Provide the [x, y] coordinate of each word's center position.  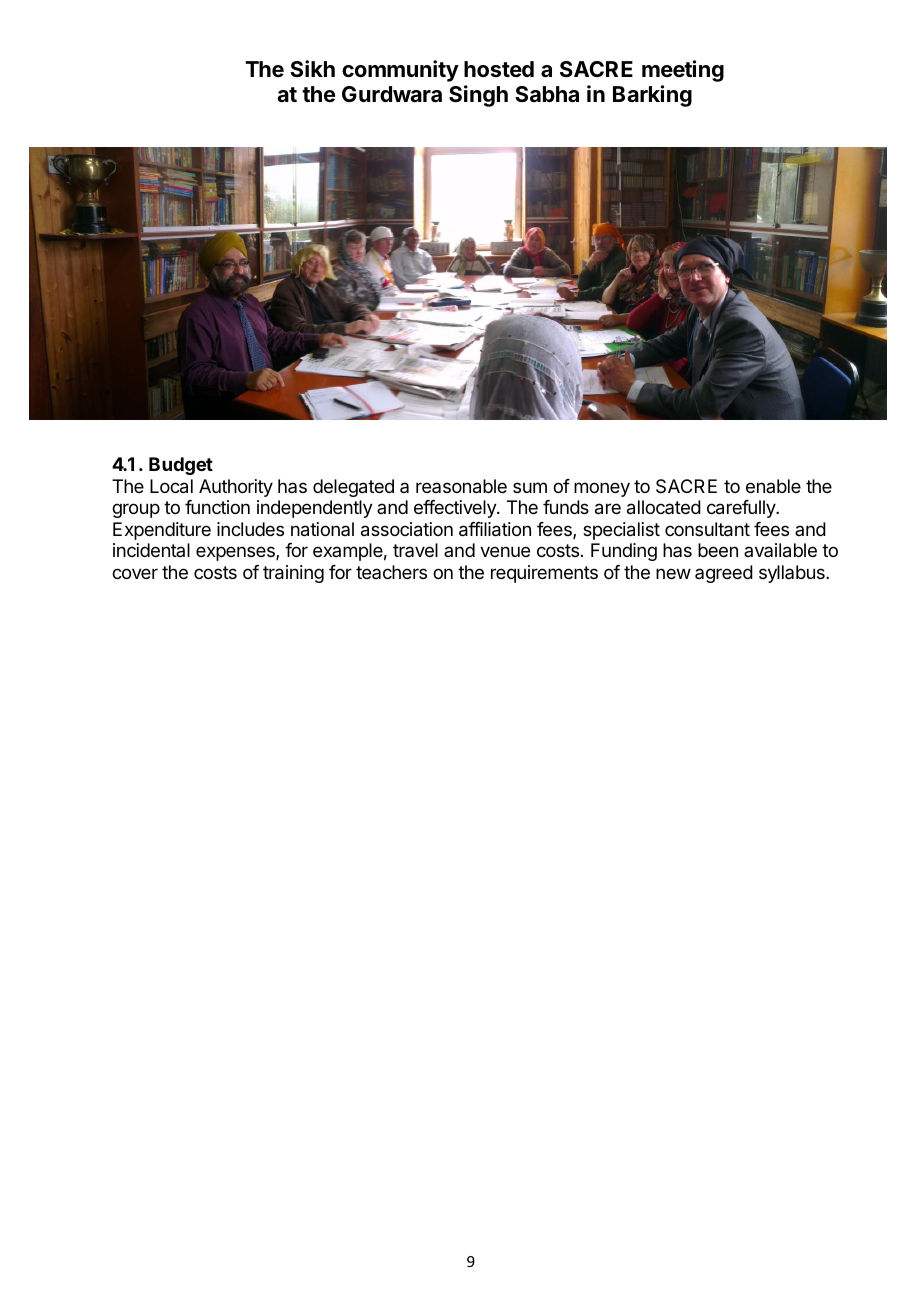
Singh [478, 96]
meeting [683, 71]
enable [773, 486]
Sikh [312, 68]
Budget [181, 466]
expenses [236, 553]
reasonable [461, 486]
